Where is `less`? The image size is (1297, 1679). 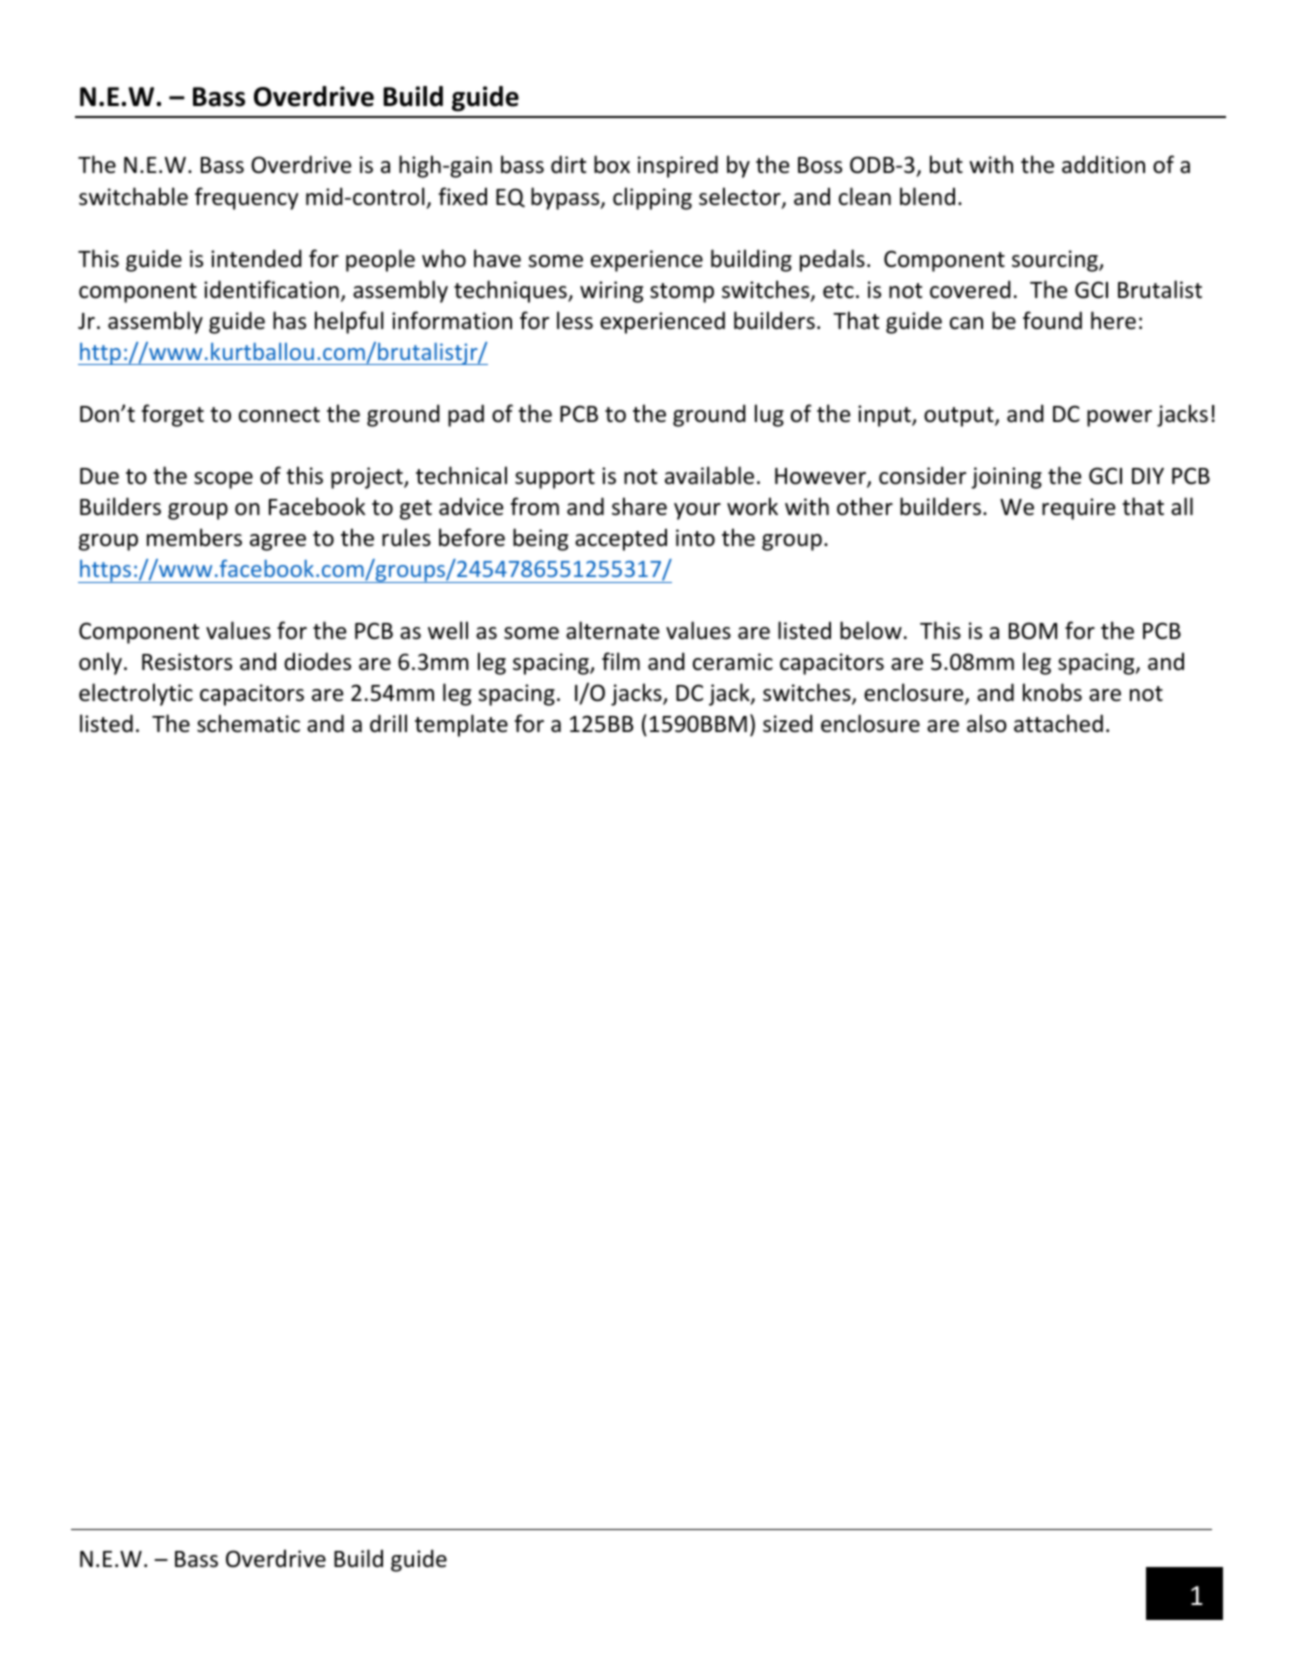
less is located at coordinates (575, 320).
